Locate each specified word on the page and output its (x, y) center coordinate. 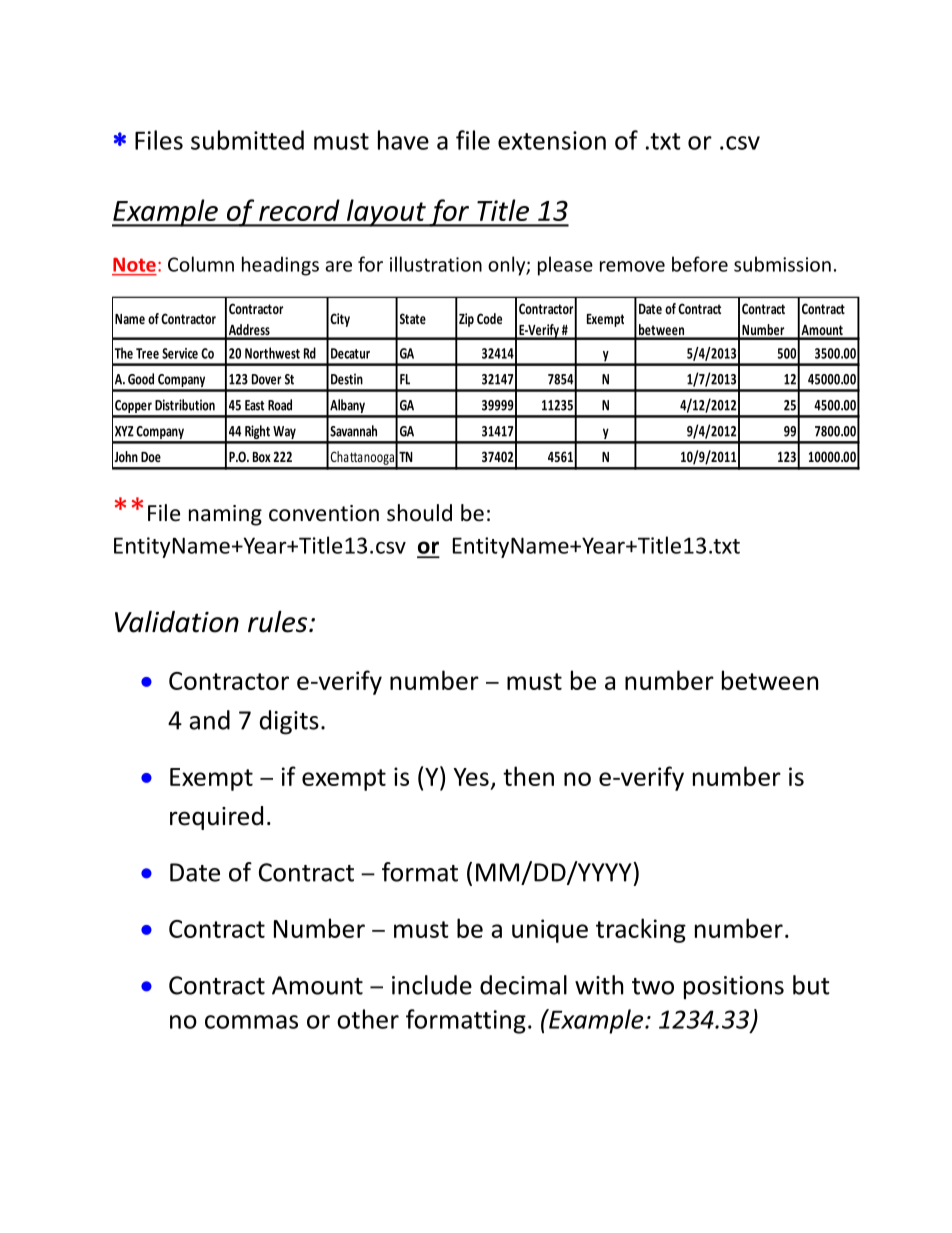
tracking (641, 930)
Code (489, 318)
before (700, 264)
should (419, 513)
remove (632, 266)
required (216, 818)
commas (251, 1022)
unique (550, 931)
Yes (471, 777)
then (528, 776)
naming (225, 515)
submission (782, 264)
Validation (177, 621)
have (403, 140)
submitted (247, 140)
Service (180, 353)
